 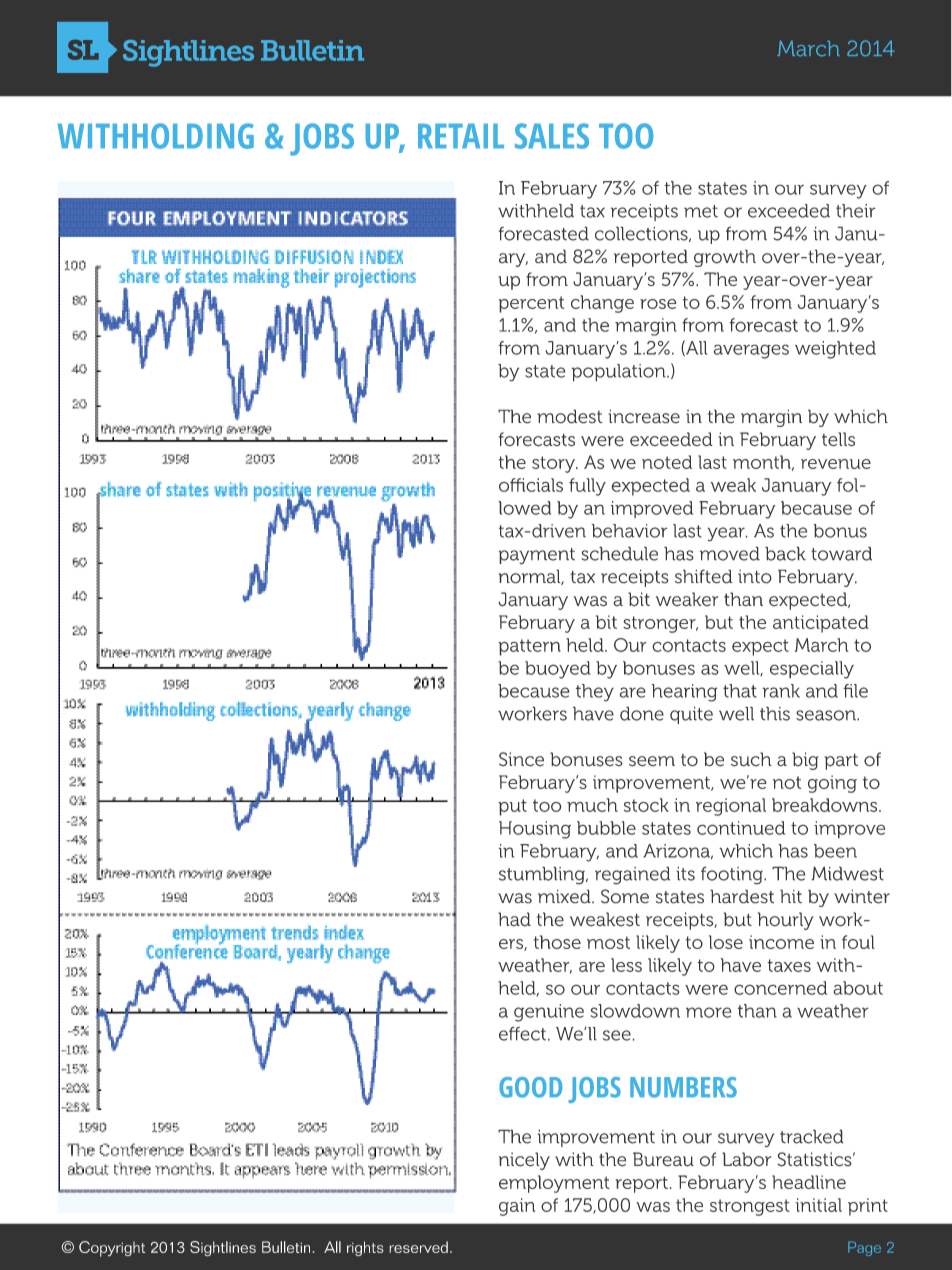 I want to click on employment, so click(x=554, y=1184).
